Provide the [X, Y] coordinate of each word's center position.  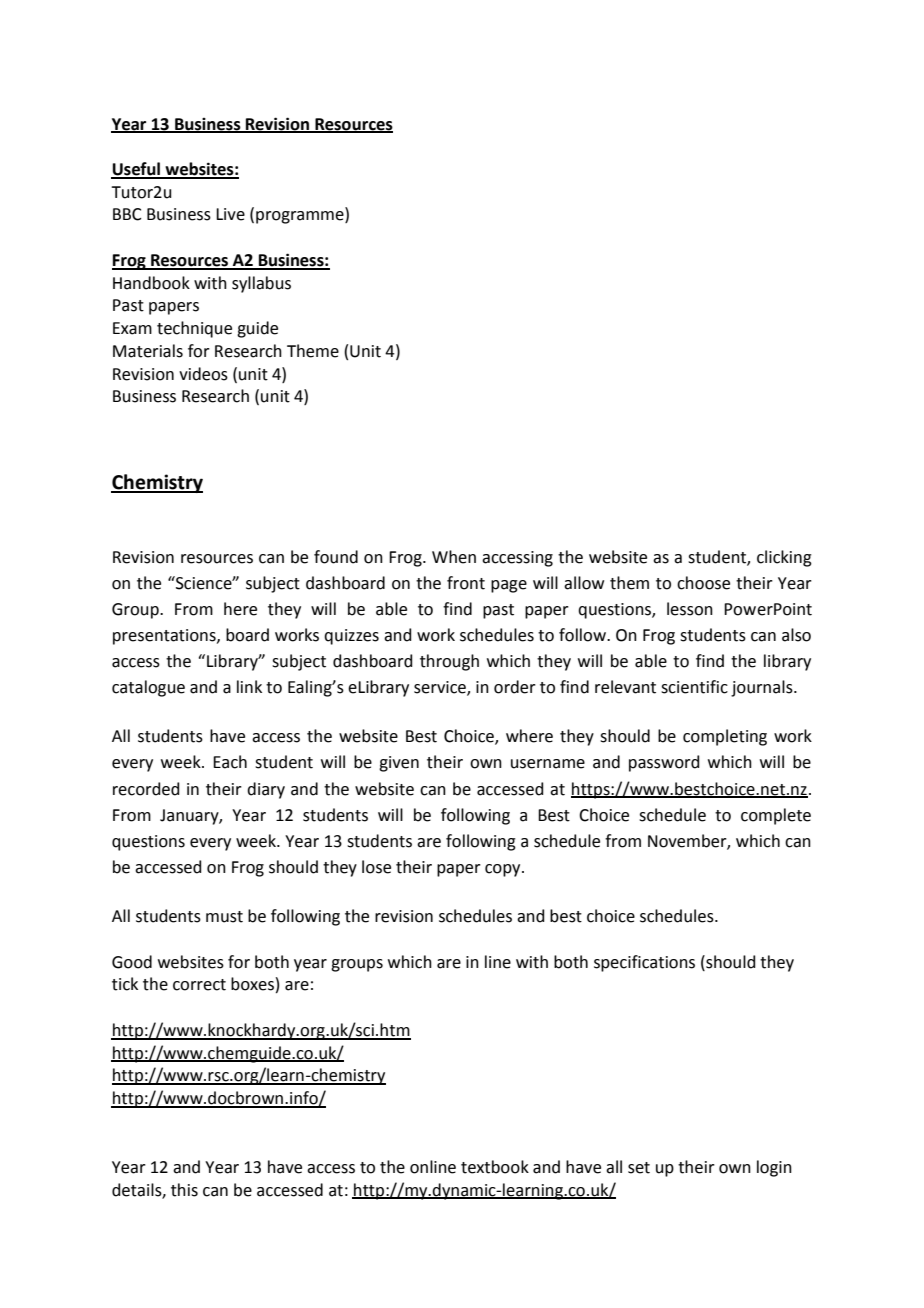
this [184, 1190]
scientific [694, 687]
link [249, 686]
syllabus [261, 284]
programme [301, 217]
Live [230, 214]
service [441, 688]
